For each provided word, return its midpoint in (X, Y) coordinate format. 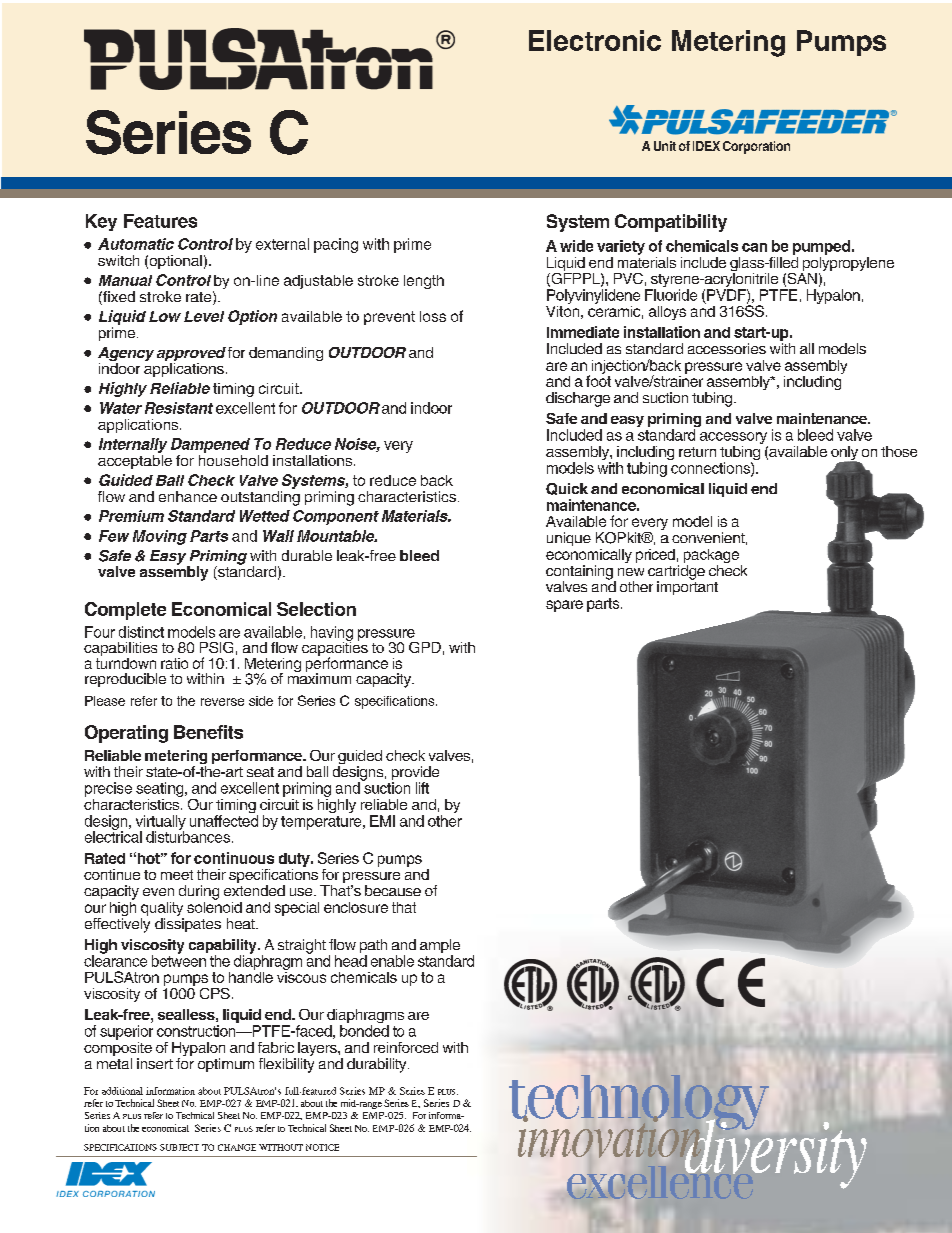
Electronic (595, 40)
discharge (578, 399)
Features (160, 221)
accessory (733, 438)
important (687, 587)
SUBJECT (179, 1147)
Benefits (208, 732)
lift (422, 788)
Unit (665, 146)
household (233, 459)
